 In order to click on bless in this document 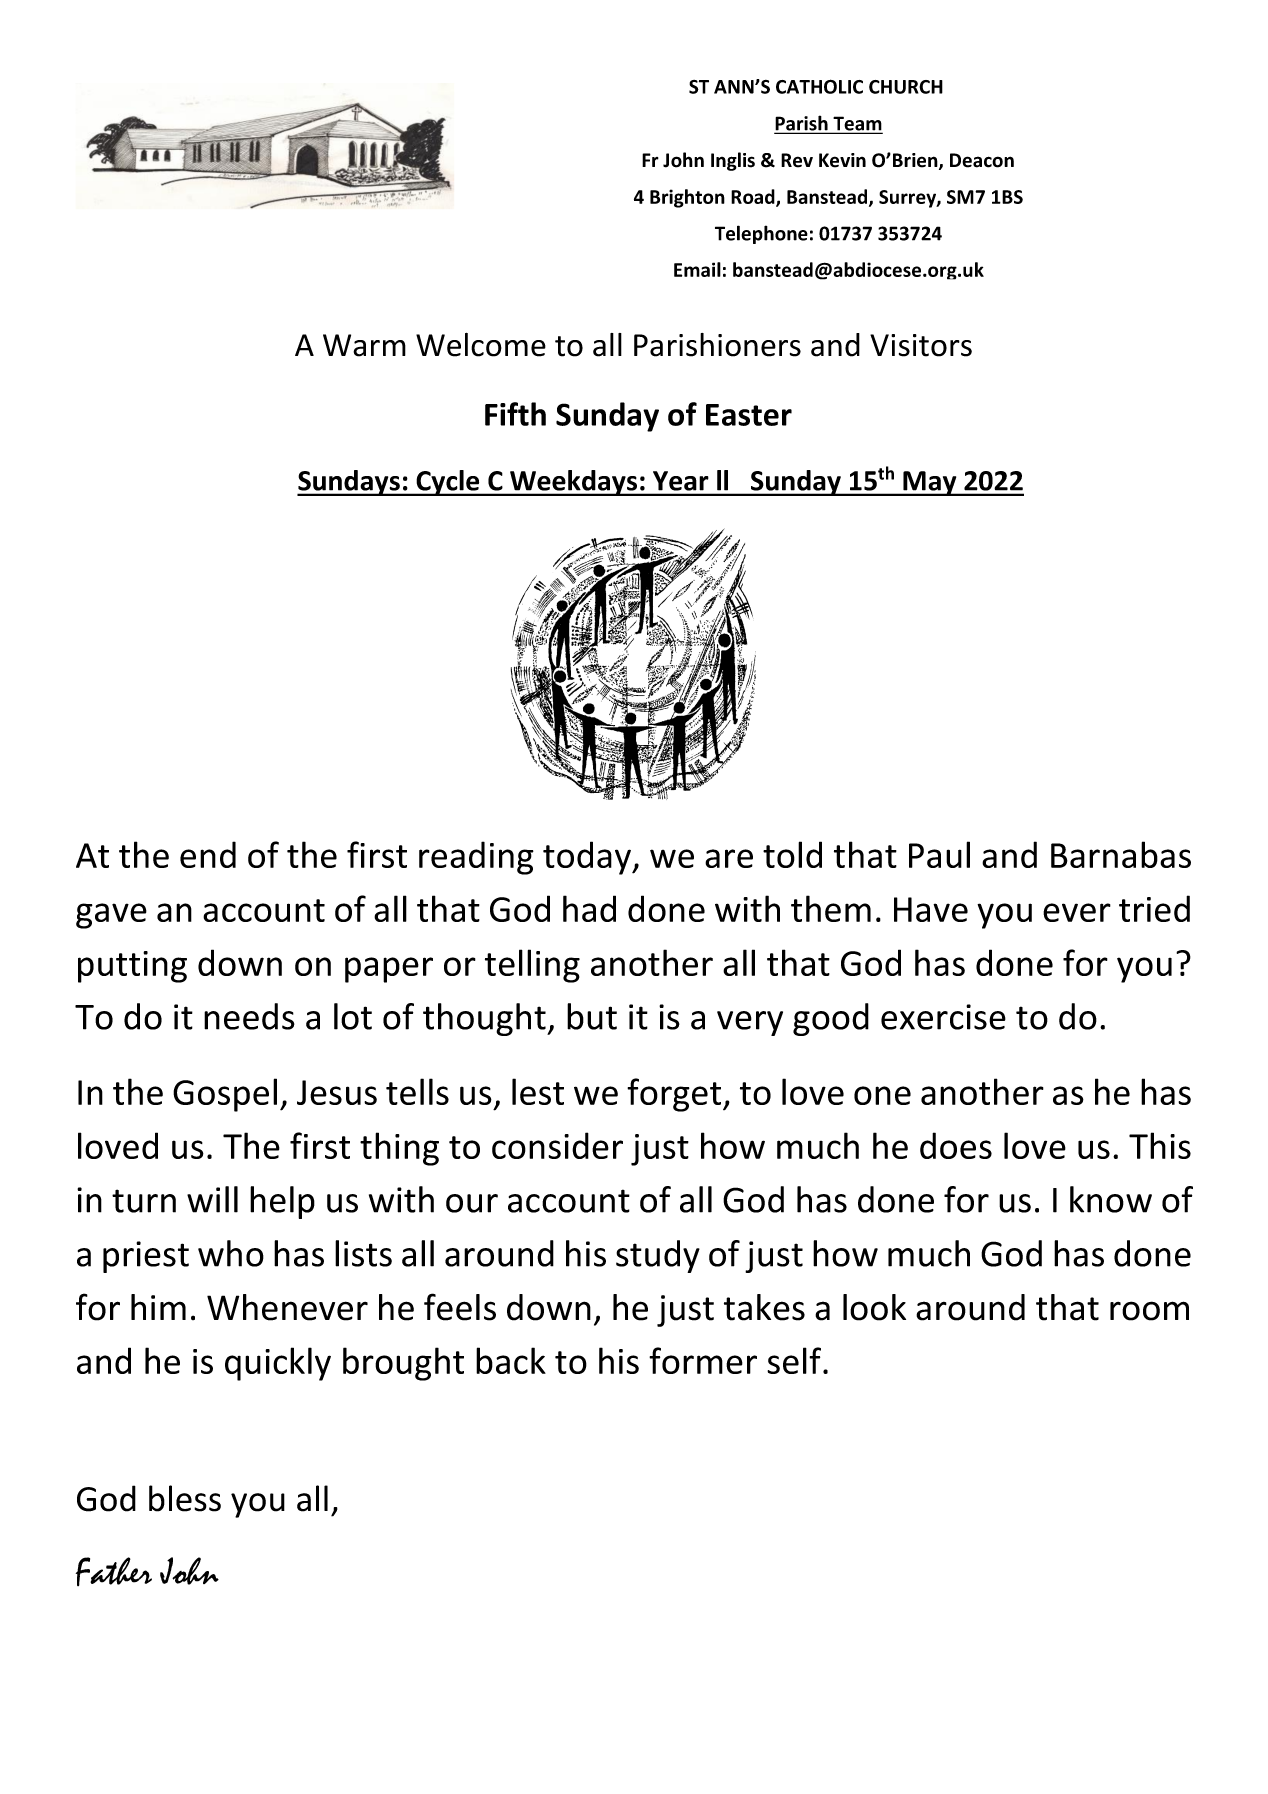, I will do `click(185, 1498)`.
